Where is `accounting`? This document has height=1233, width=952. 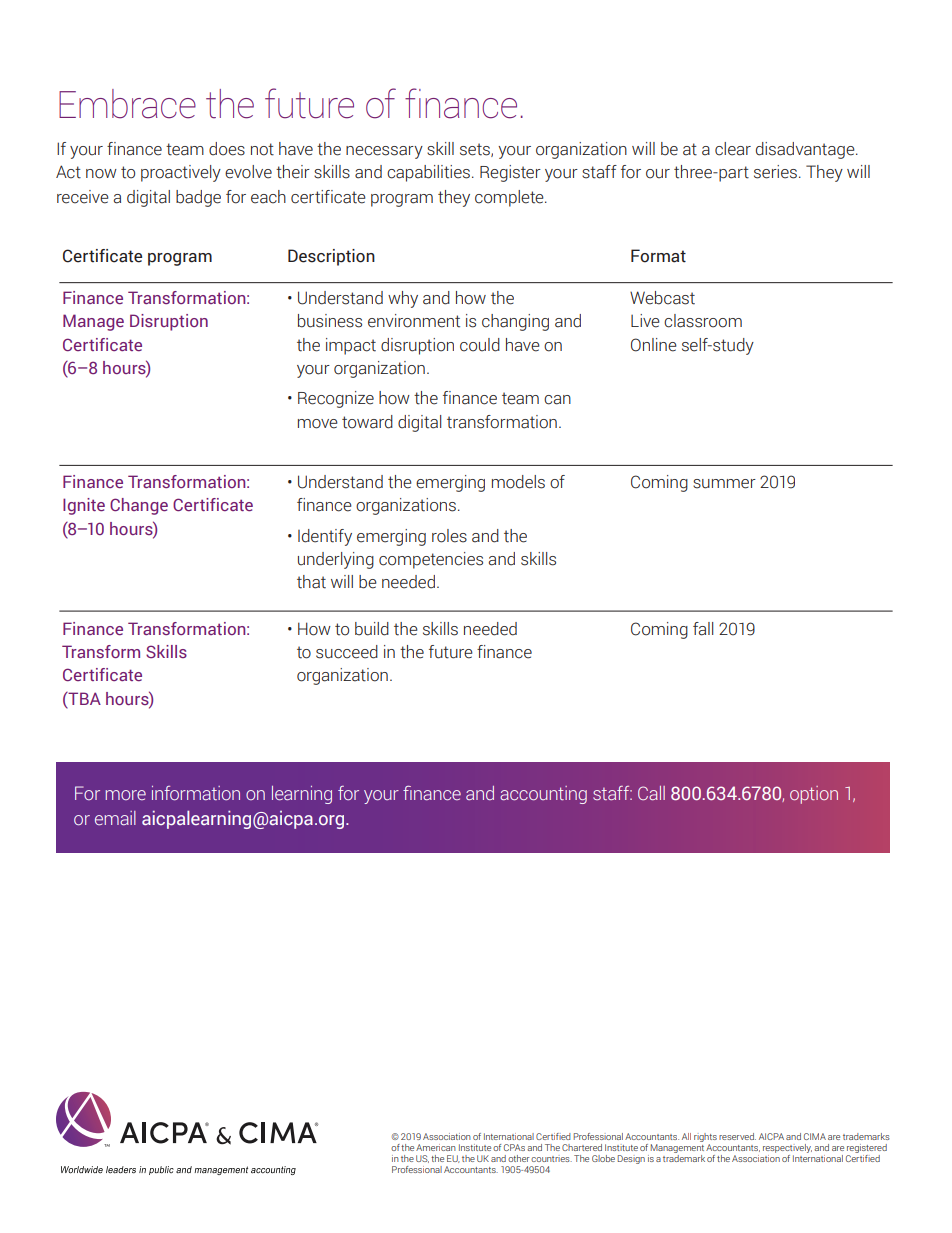
accounting is located at coordinates (543, 795).
